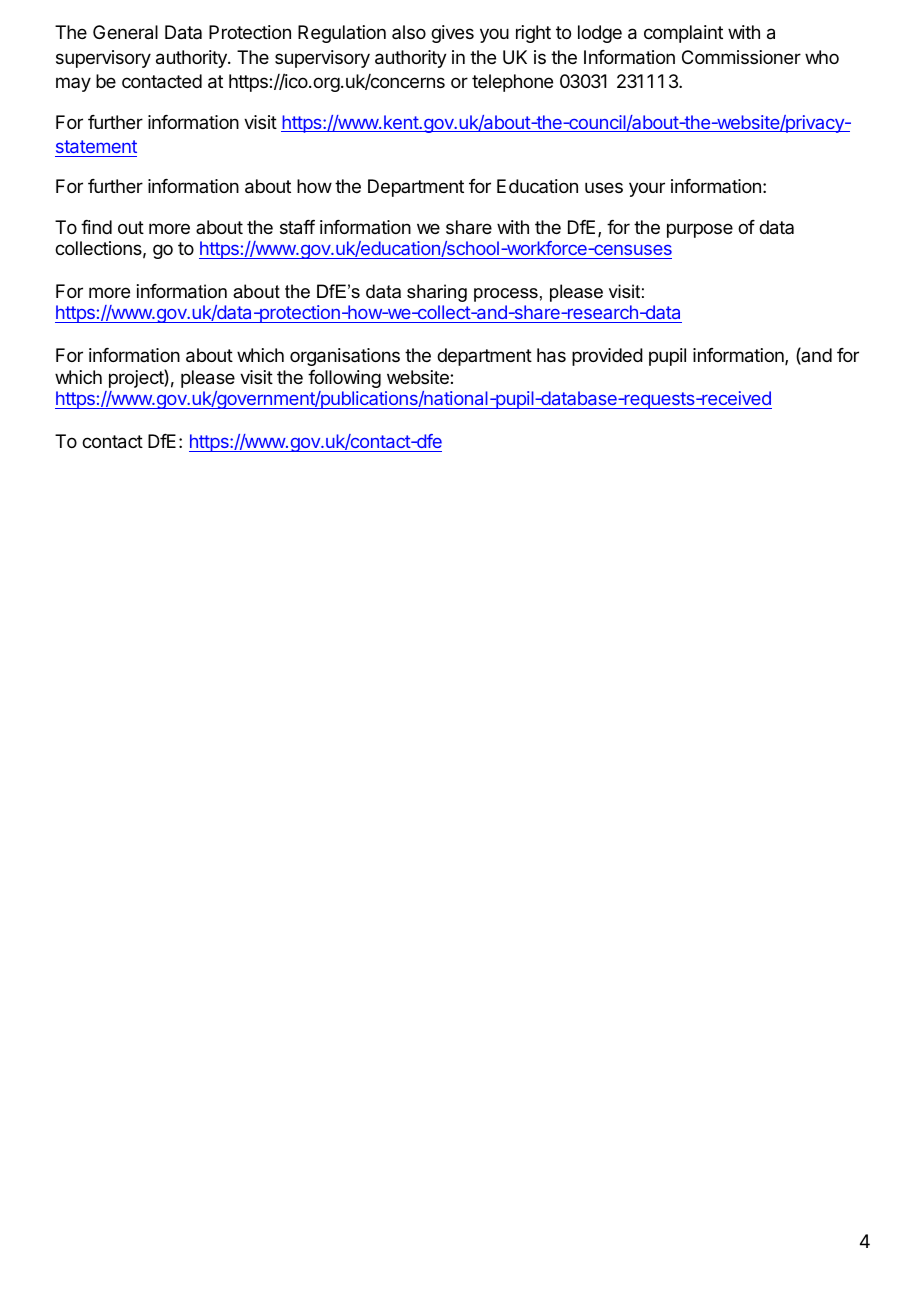 This image has width=924, height=1308. What do you see at coordinates (647, 189) in the image?
I see `your` at bounding box center [647, 189].
